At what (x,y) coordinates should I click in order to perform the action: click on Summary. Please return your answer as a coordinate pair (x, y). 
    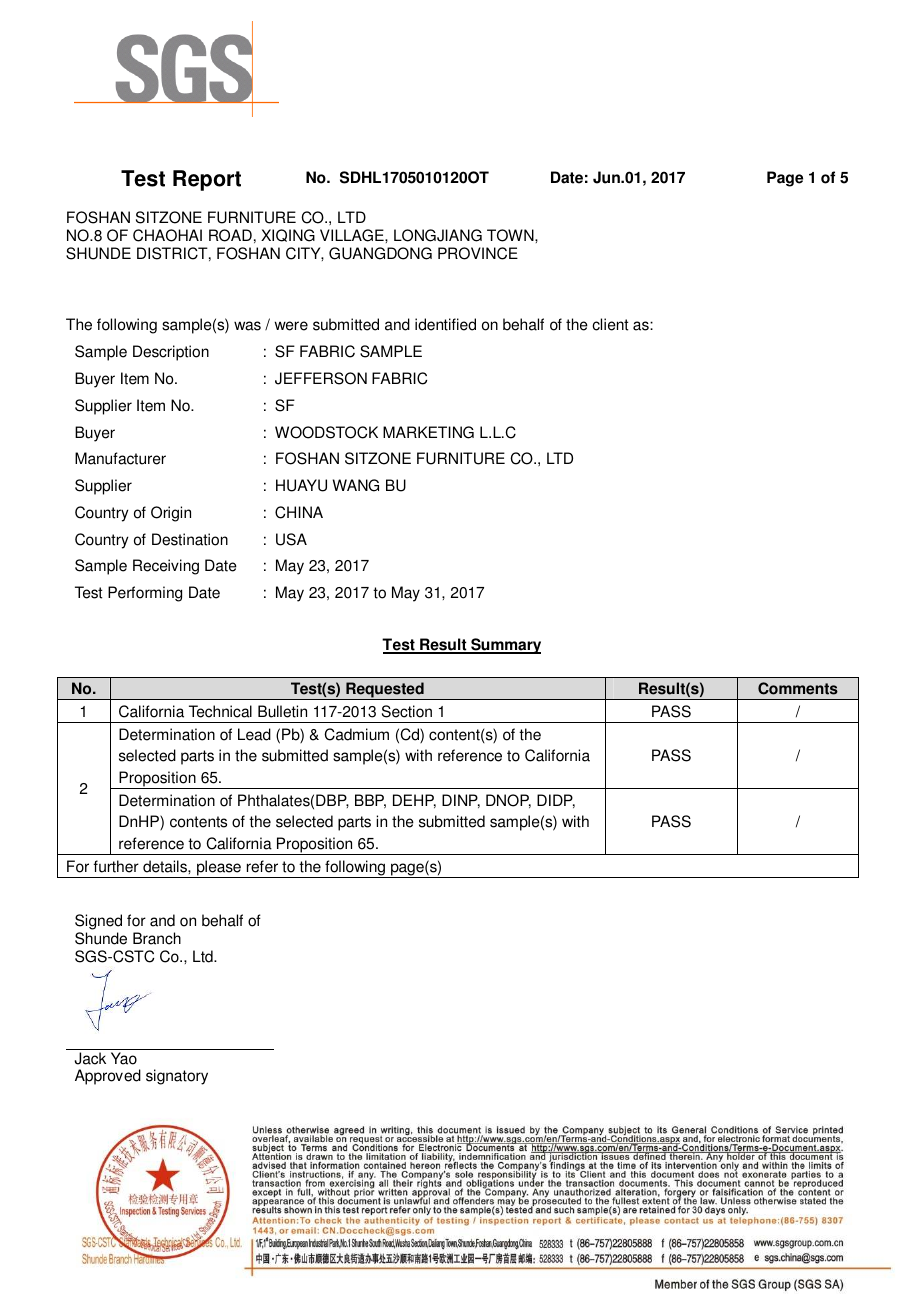
    Looking at the image, I should click on (505, 646).
